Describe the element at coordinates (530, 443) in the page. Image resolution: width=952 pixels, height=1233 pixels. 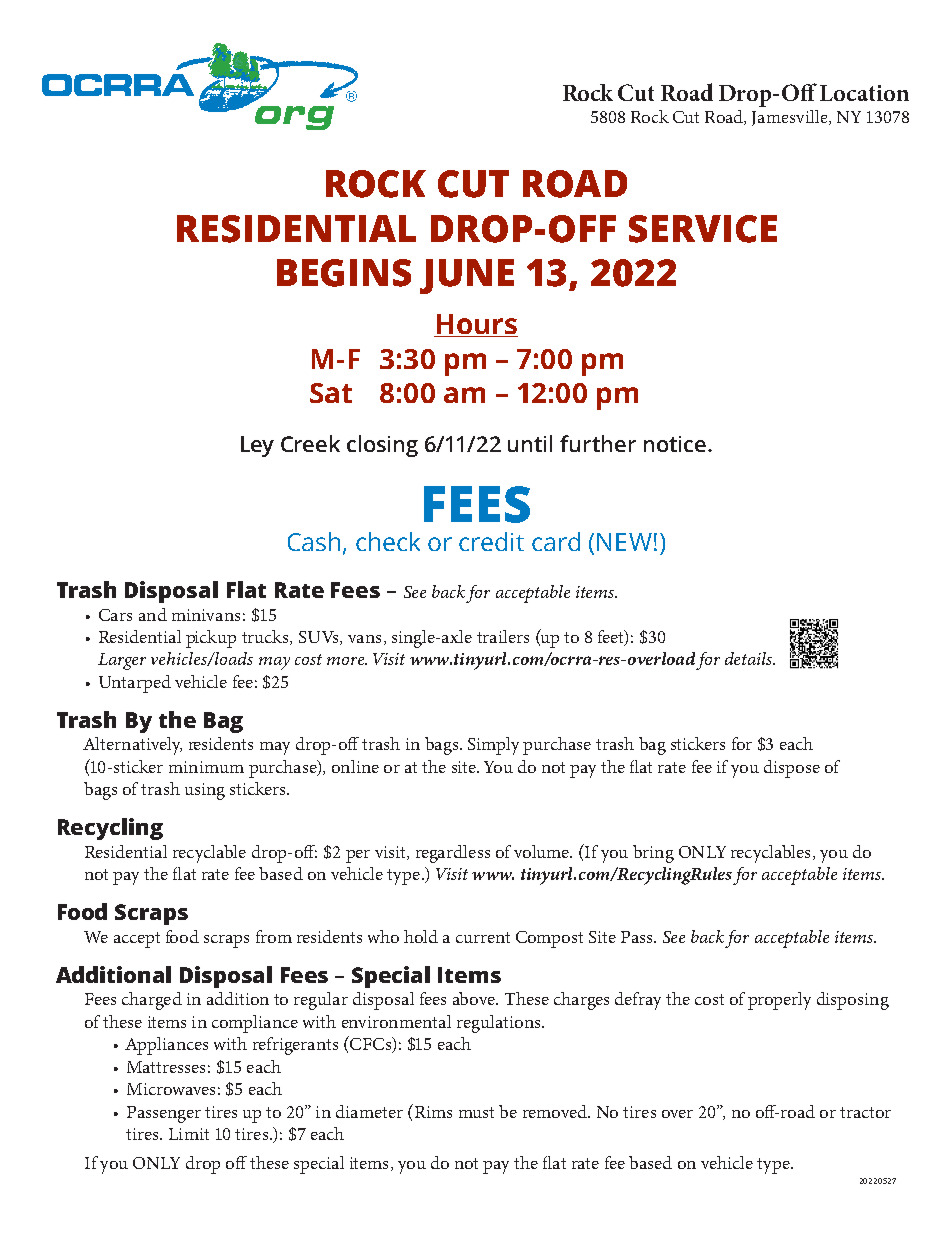
I see `until` at that location.
